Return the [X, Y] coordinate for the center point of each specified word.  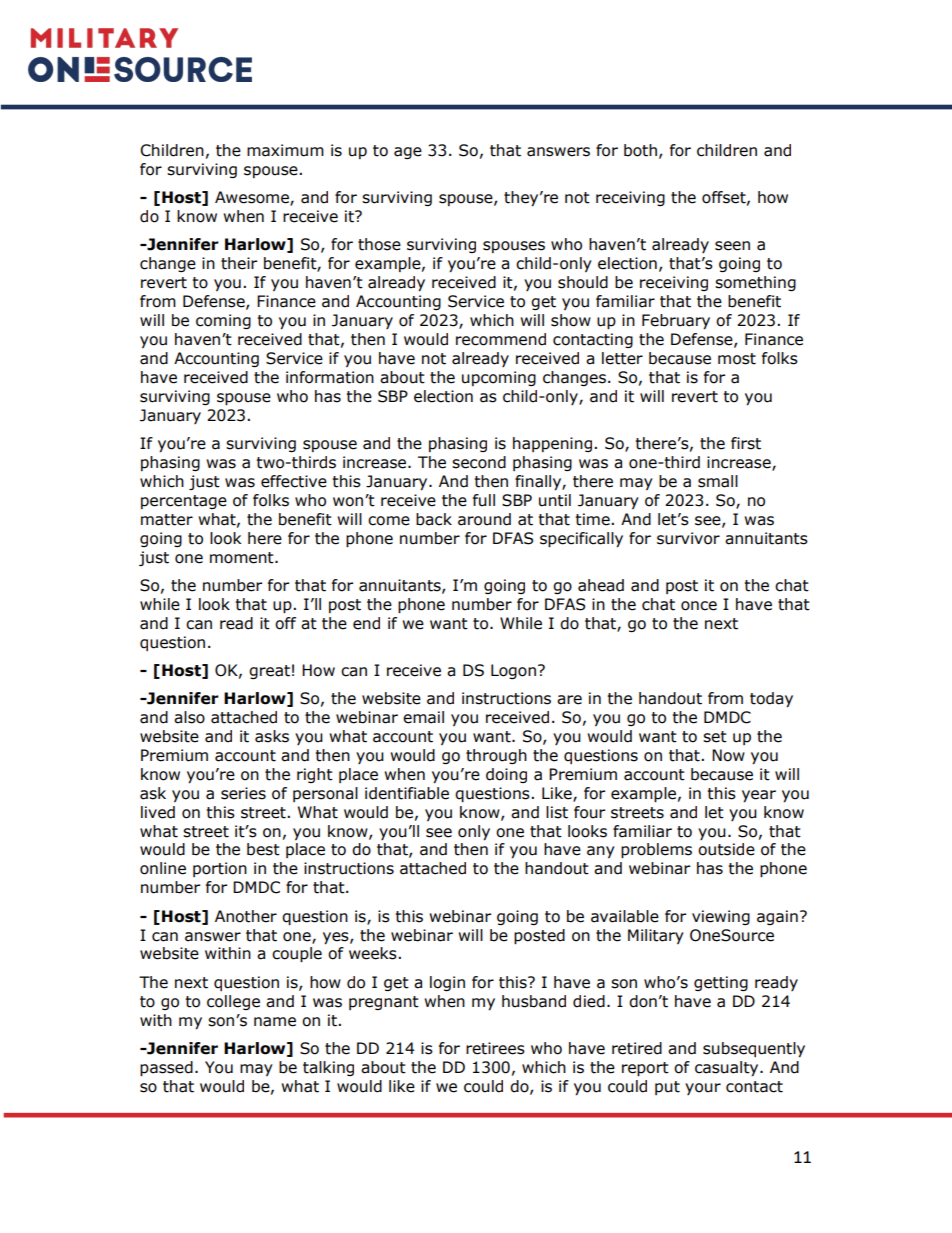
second [479, 462]
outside [726, 849]
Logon [513, 671]
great [269, 672]
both [640, 150]
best [263, 849]
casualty [728, 1068]
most [737, 359]
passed [166, 1068]
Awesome [253, 198]
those [379, 244]
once [699, 606]
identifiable [407, 793]
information [330, 377]
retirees [495, 1048]
